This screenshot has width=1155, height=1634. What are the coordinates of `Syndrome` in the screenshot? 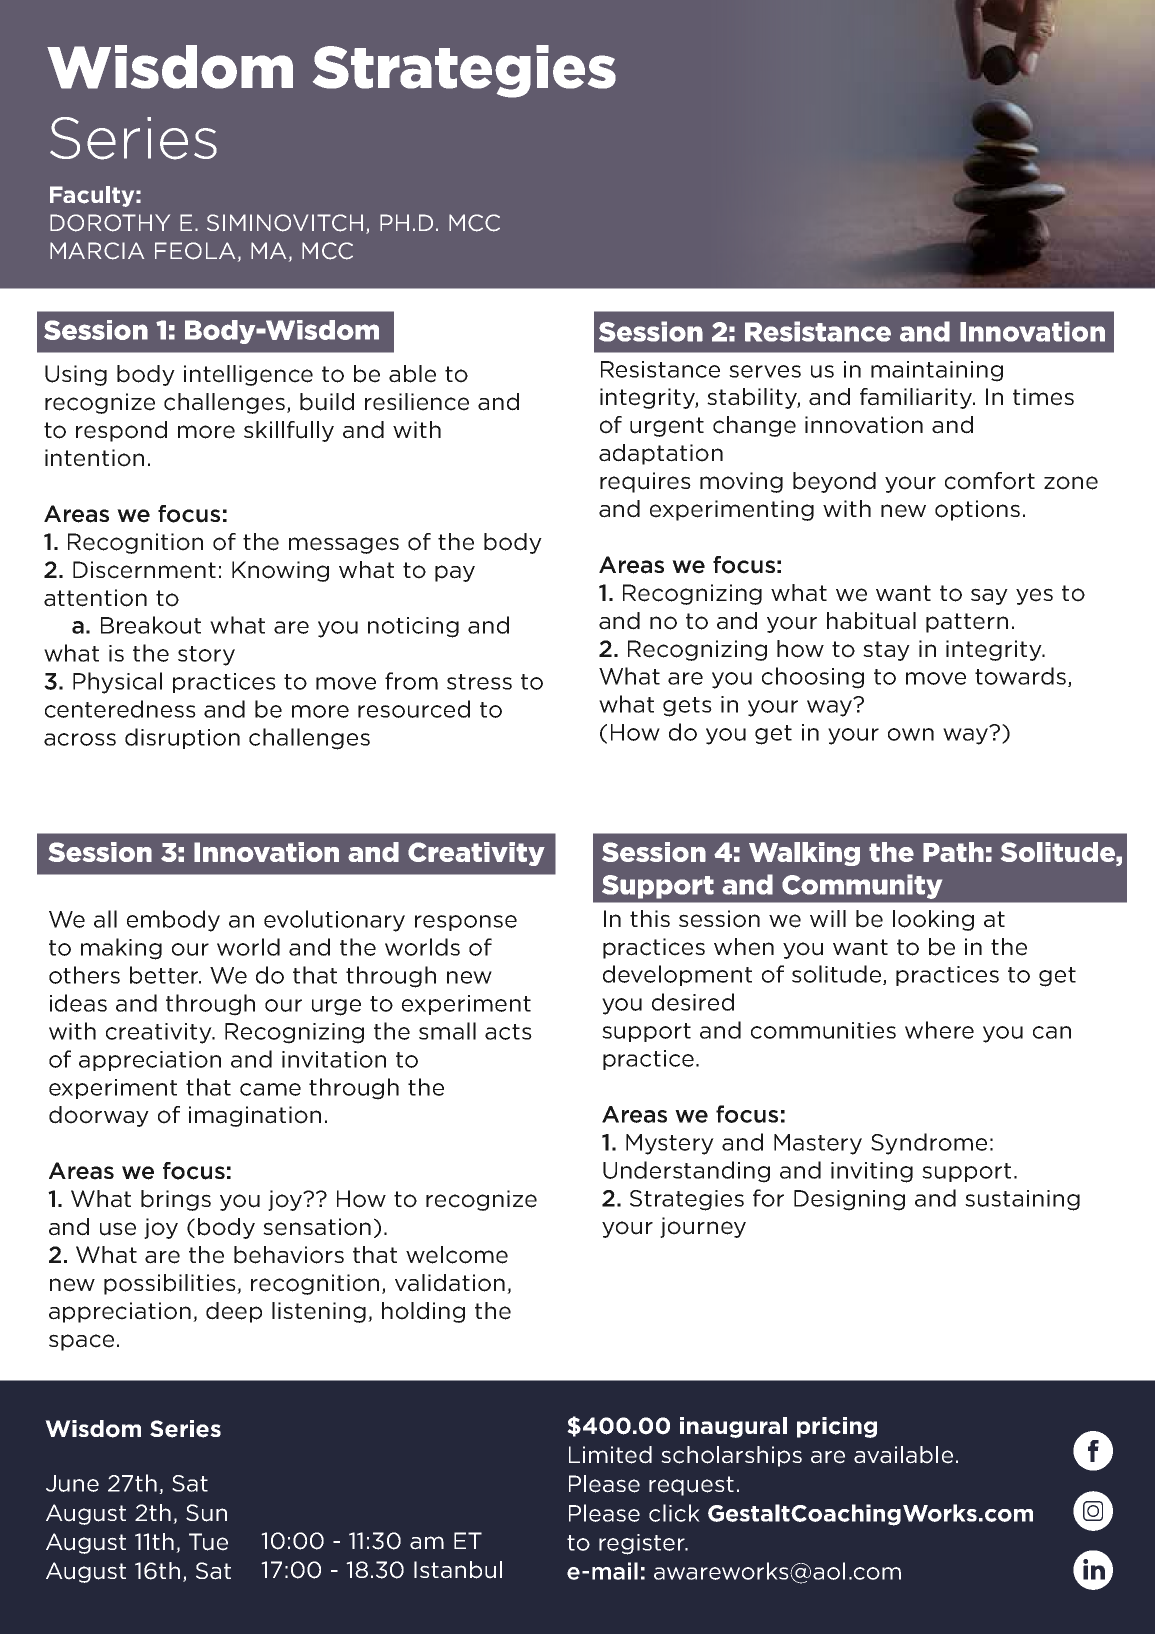 It's located at (929, 1144).
